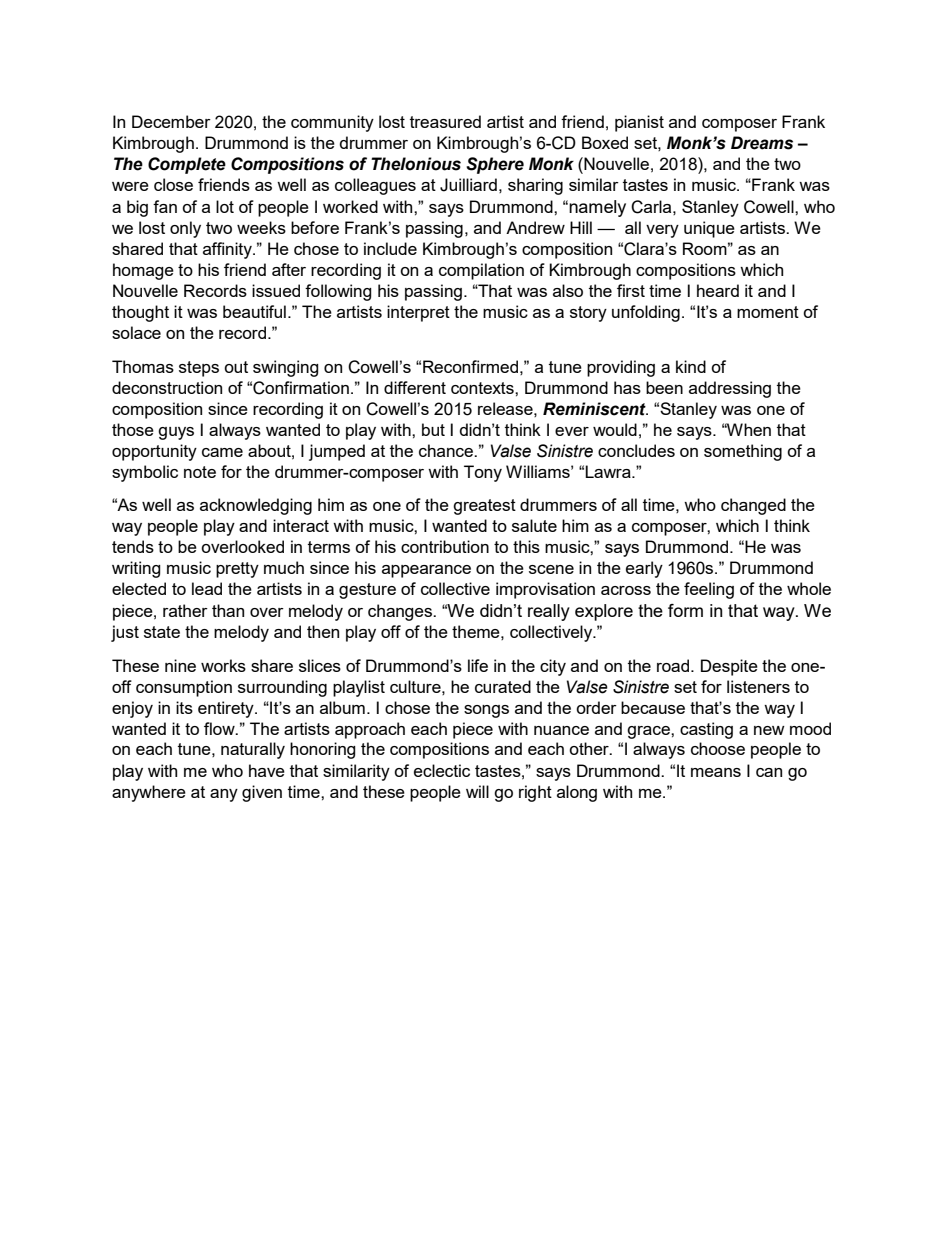  What do you see at coordinates (445, 121) in the screenshot?
I see `treasured` at bounding box center [445, 121].
